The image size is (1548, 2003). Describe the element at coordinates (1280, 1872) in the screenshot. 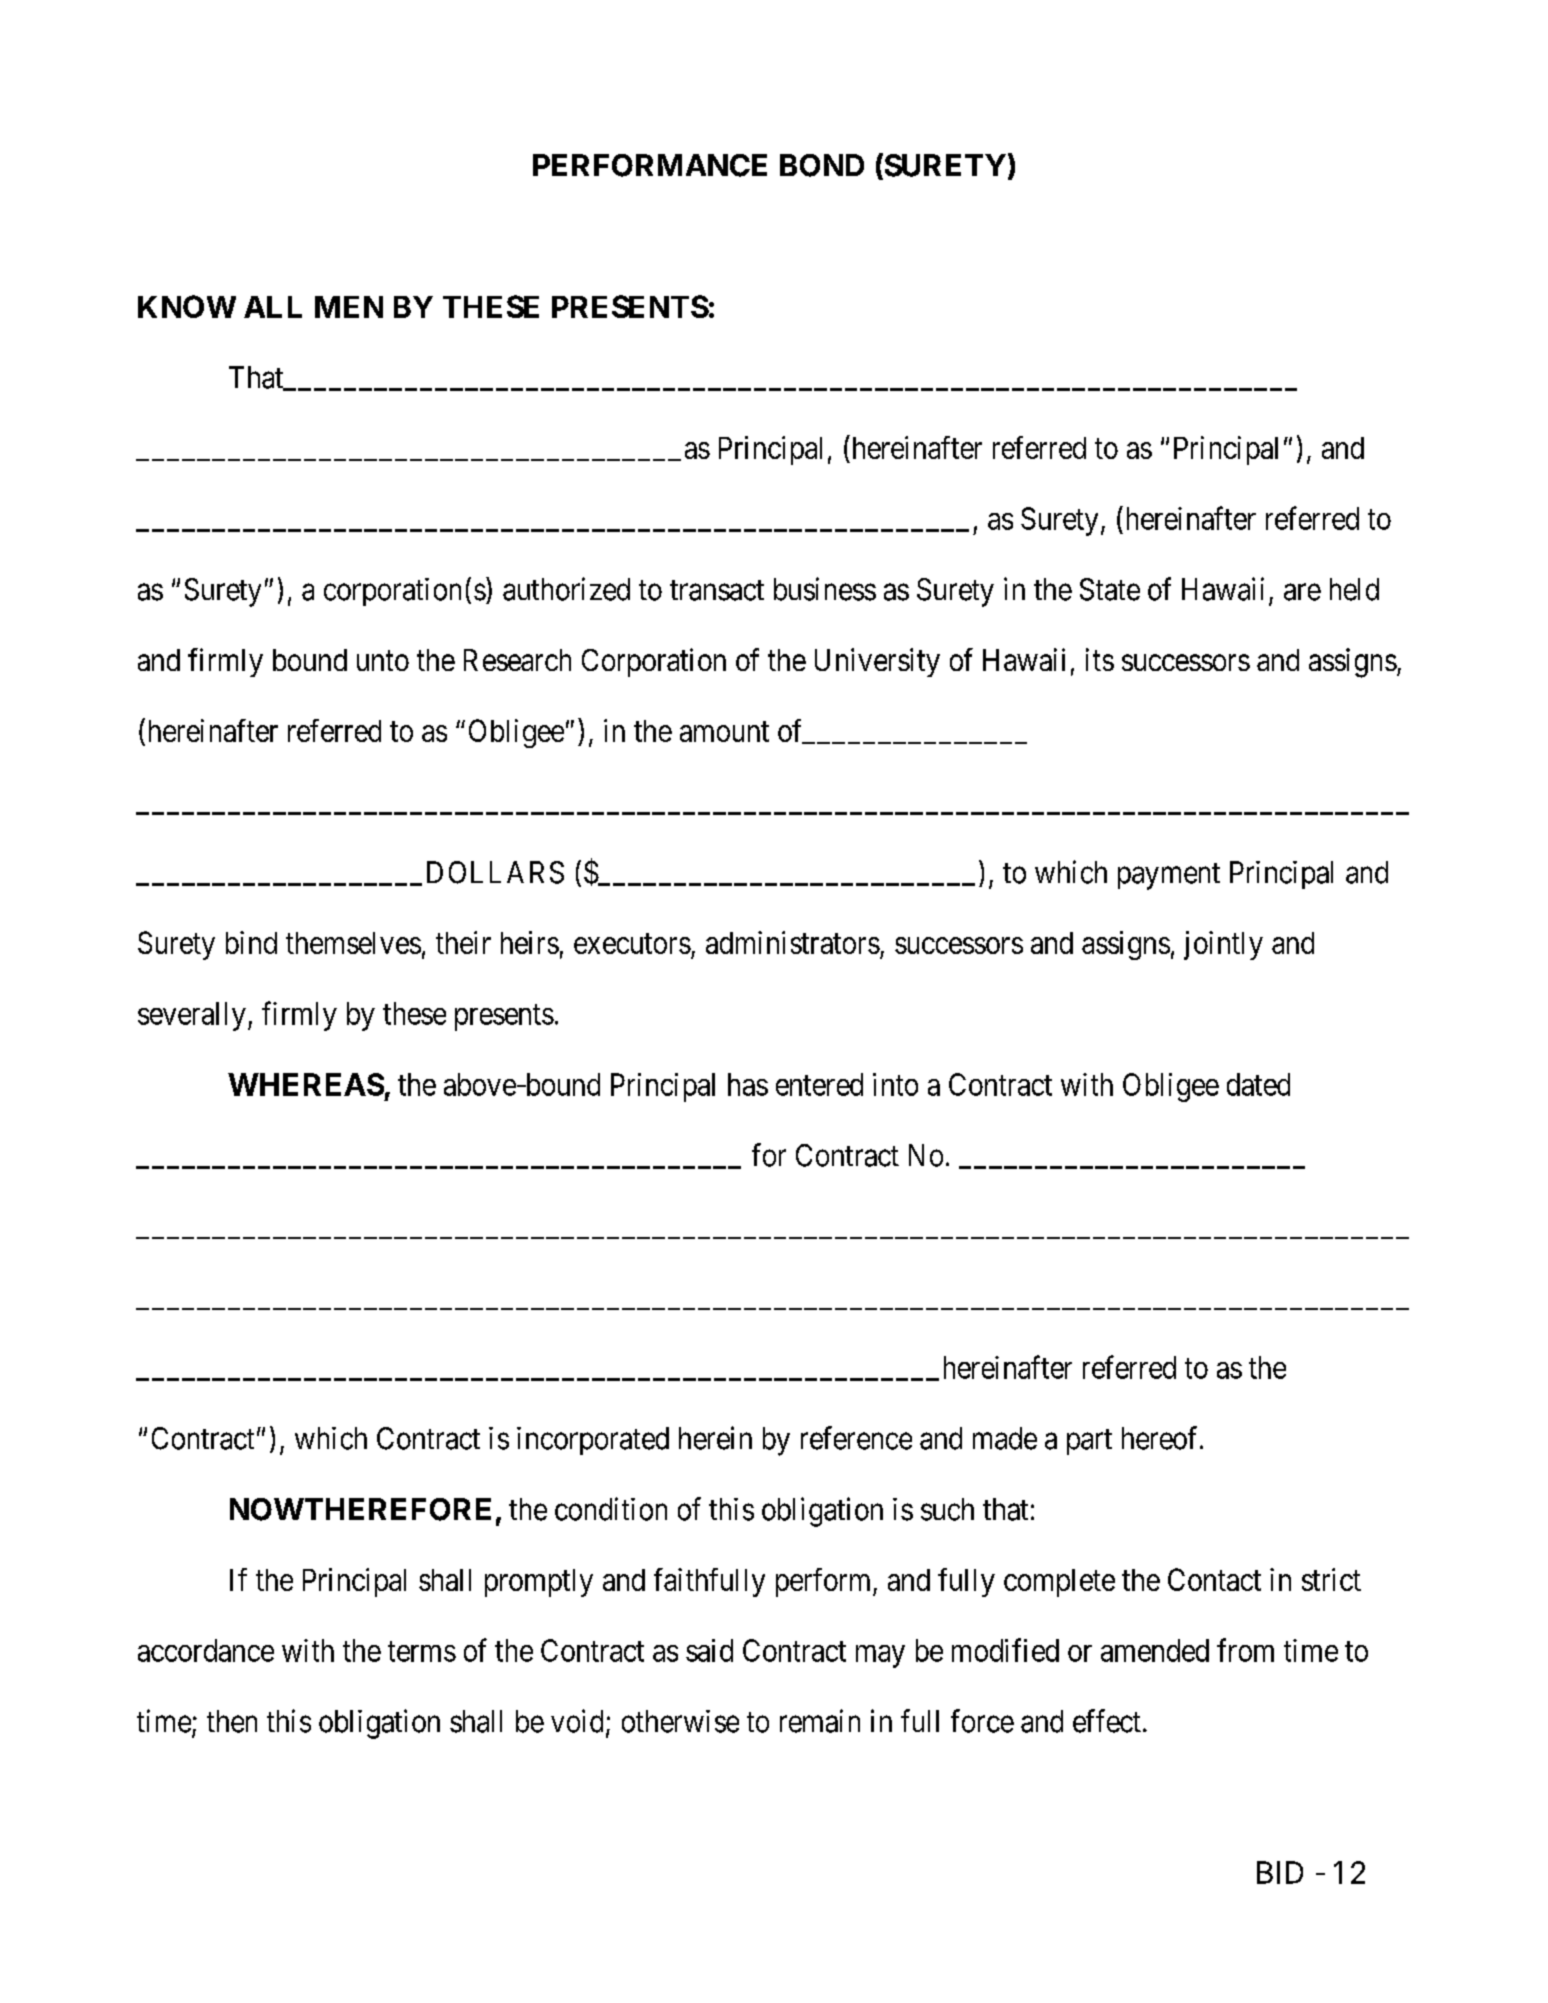

I see `BID` at that location.
